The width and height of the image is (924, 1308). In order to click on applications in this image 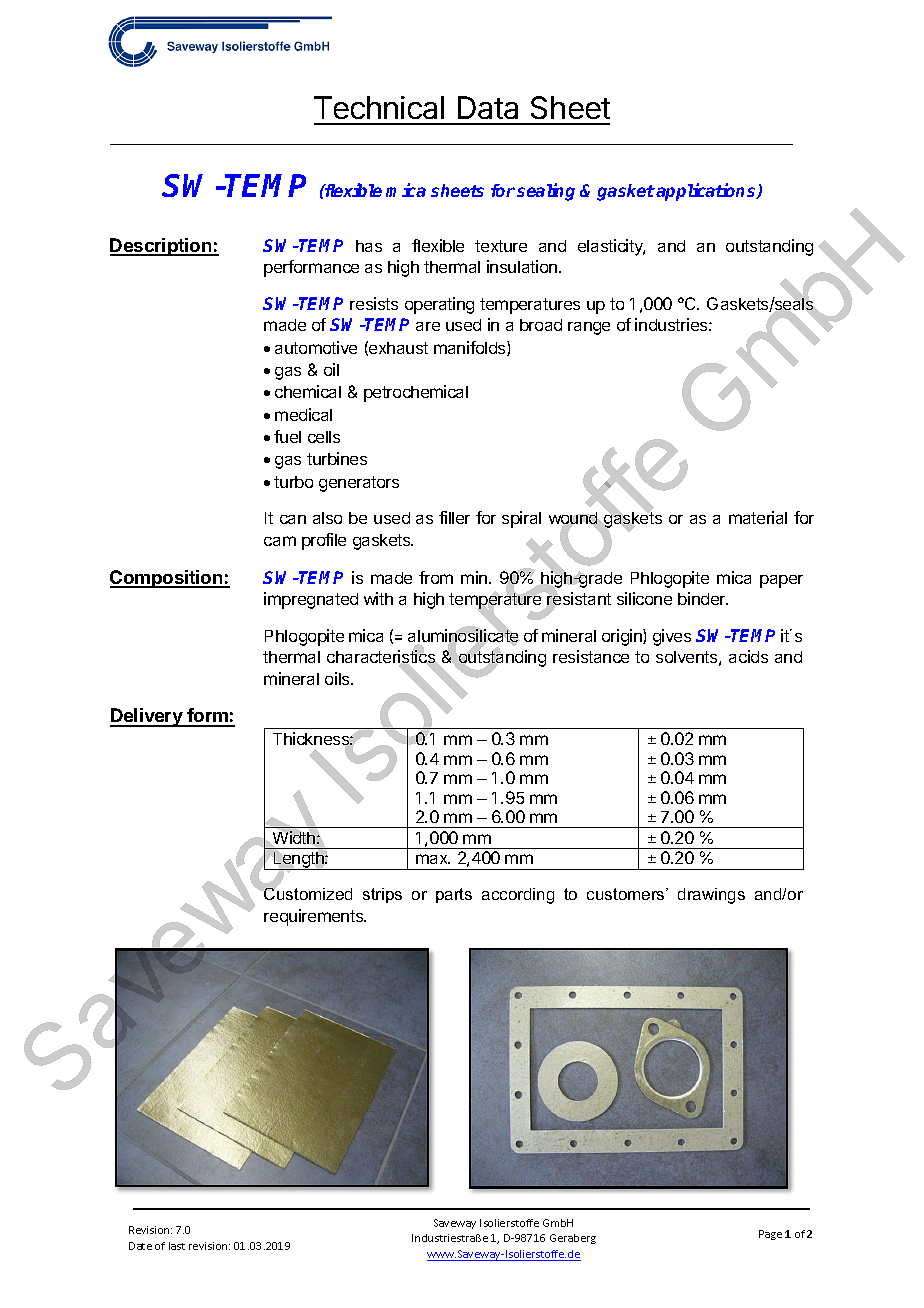, I will do `click(707, 192)`.
